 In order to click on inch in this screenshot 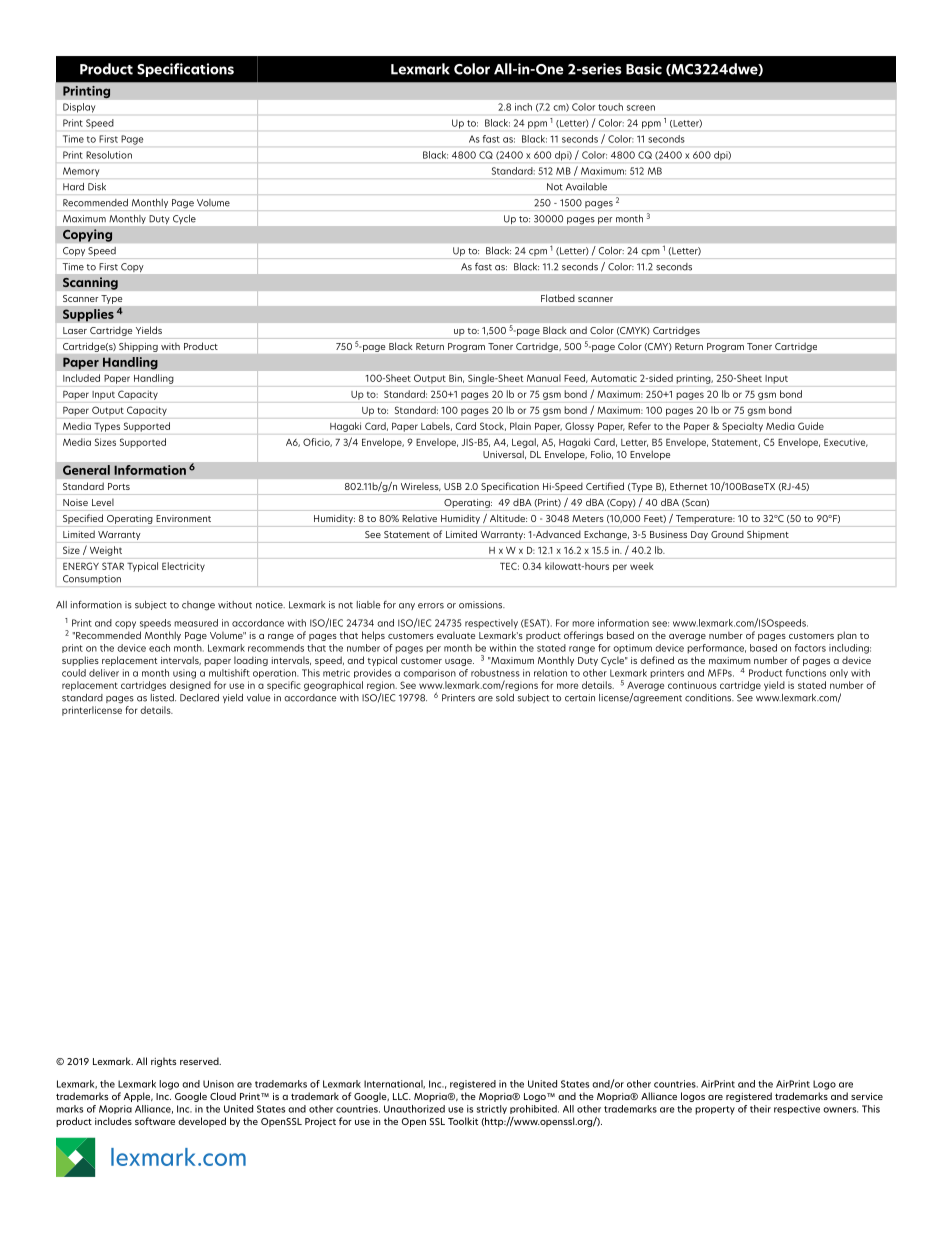, I will do `click(523, 107)`.
